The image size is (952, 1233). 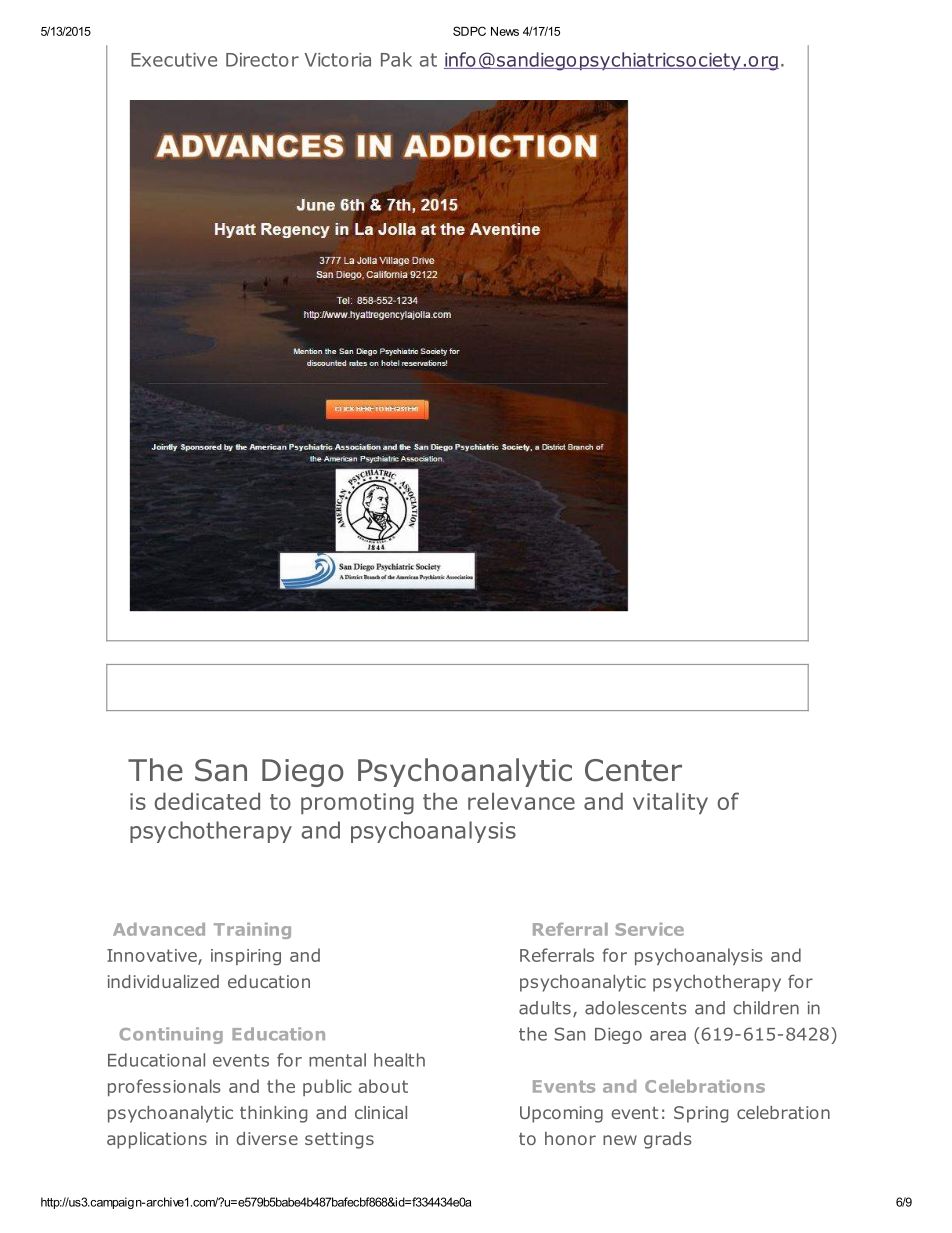 I want to click on Victoria, so click(x=338, y=60).
